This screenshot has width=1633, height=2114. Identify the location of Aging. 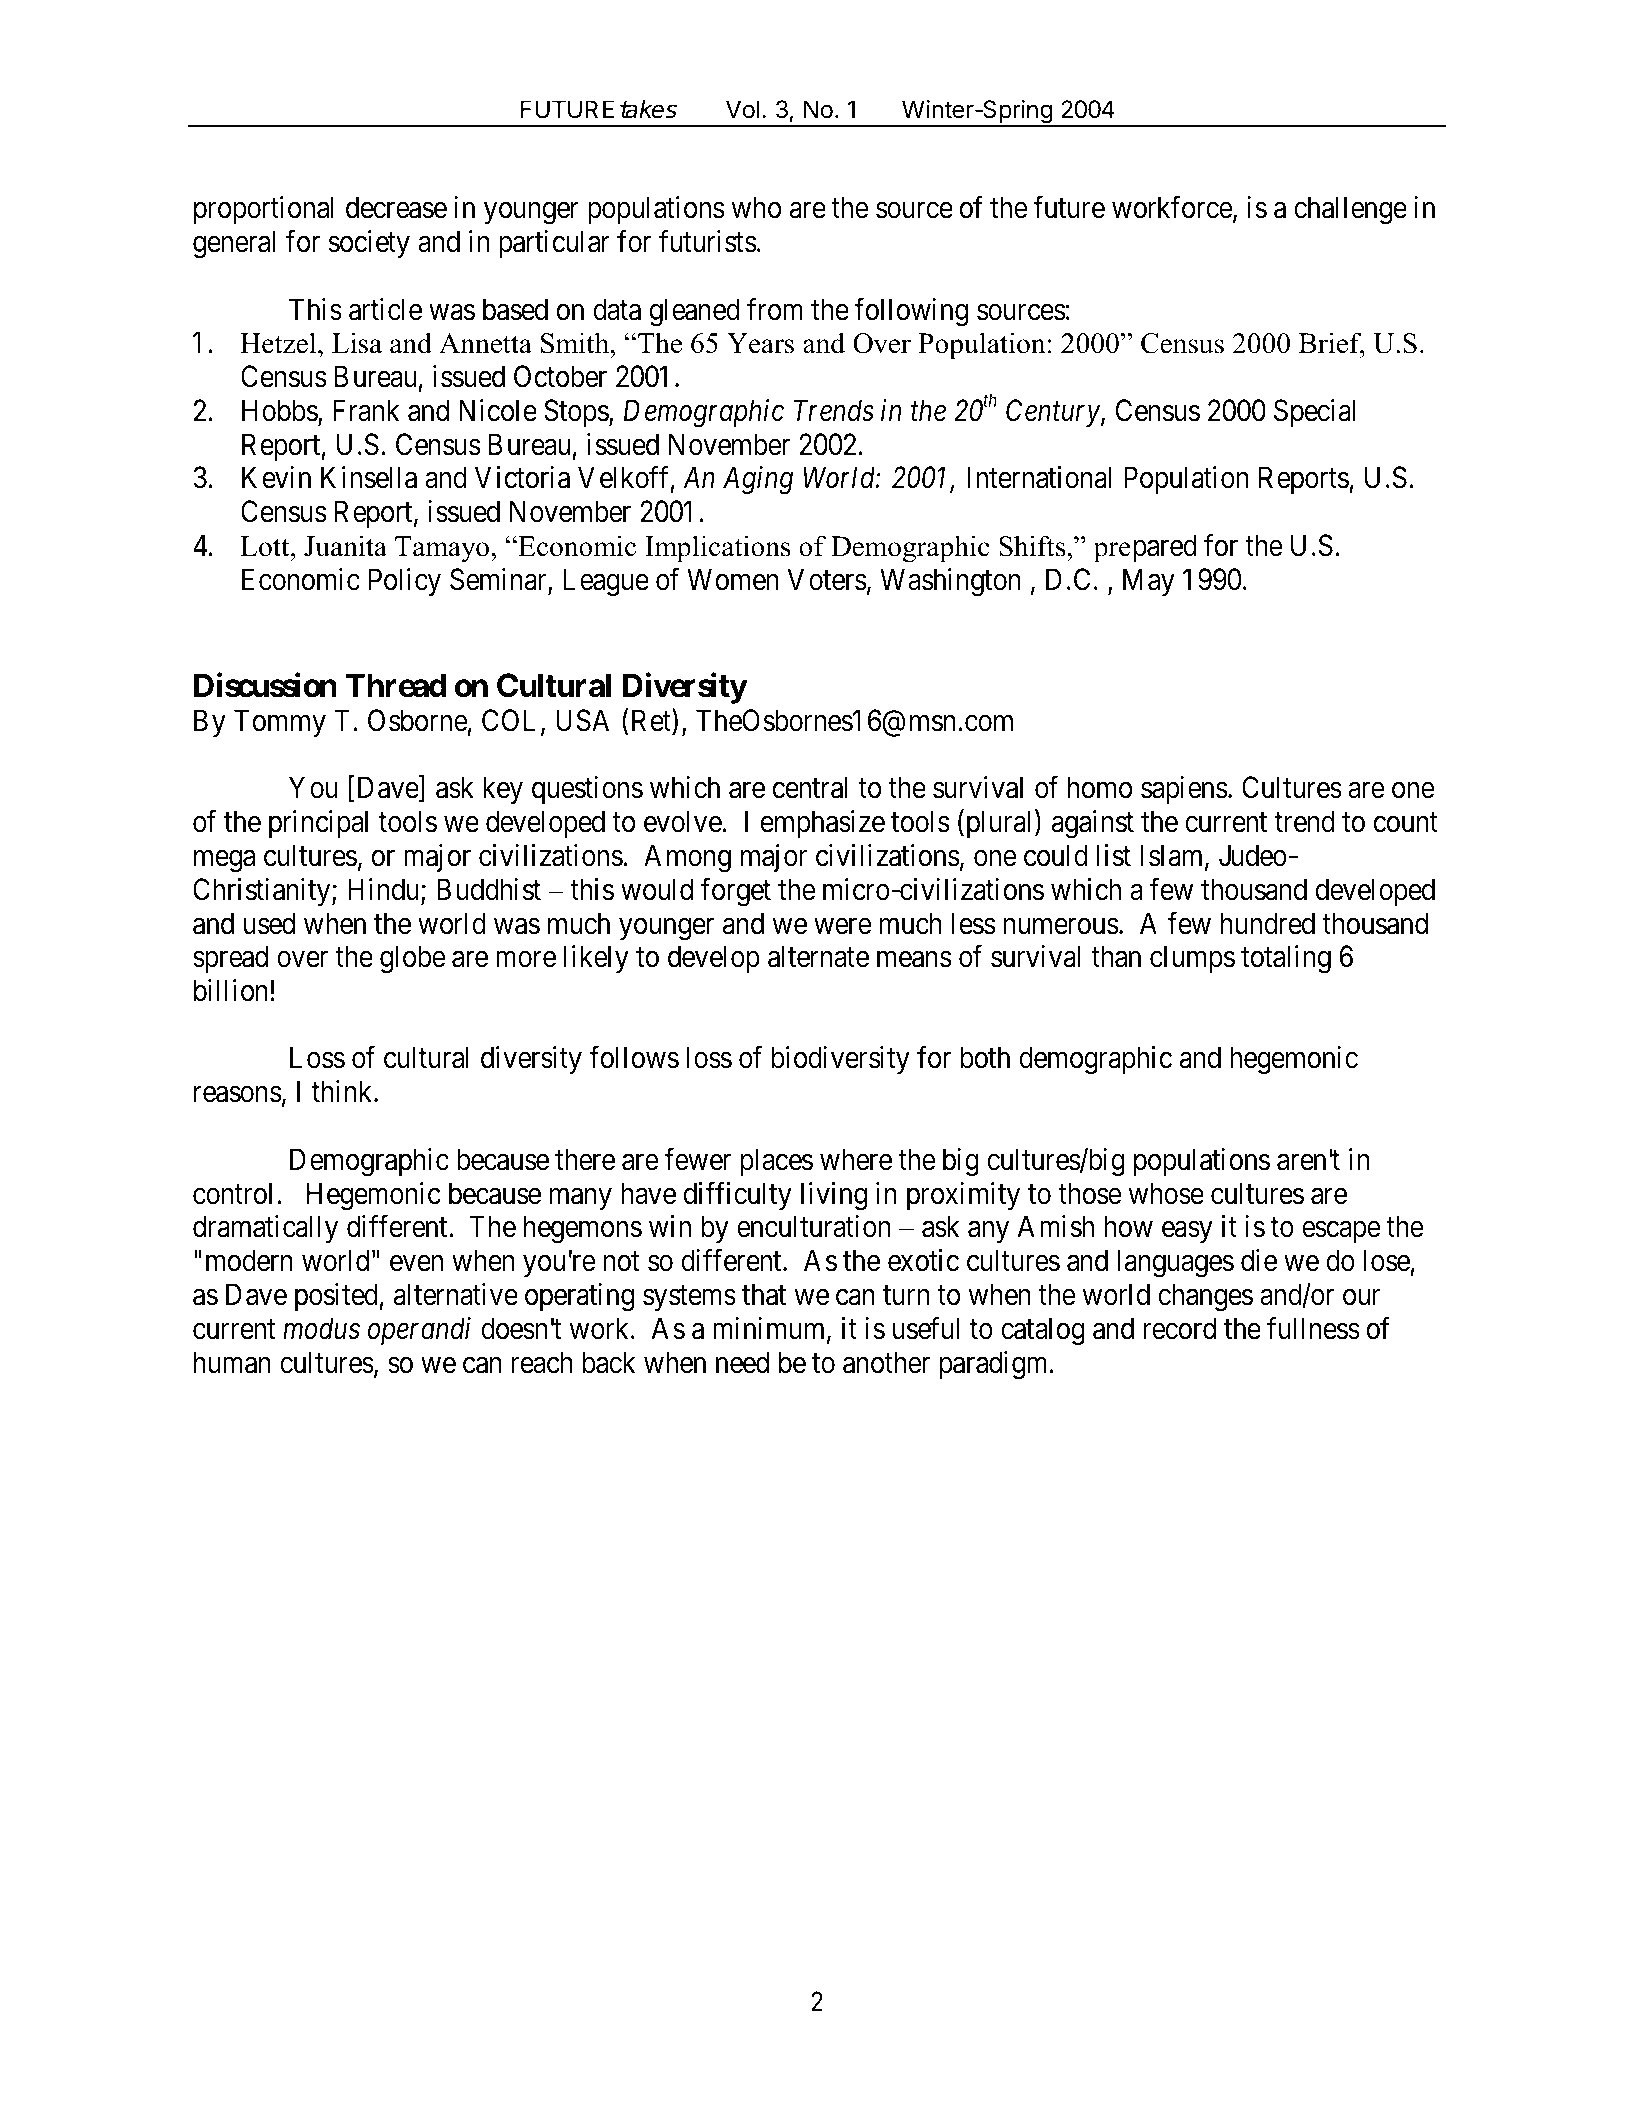
(758, 481).
